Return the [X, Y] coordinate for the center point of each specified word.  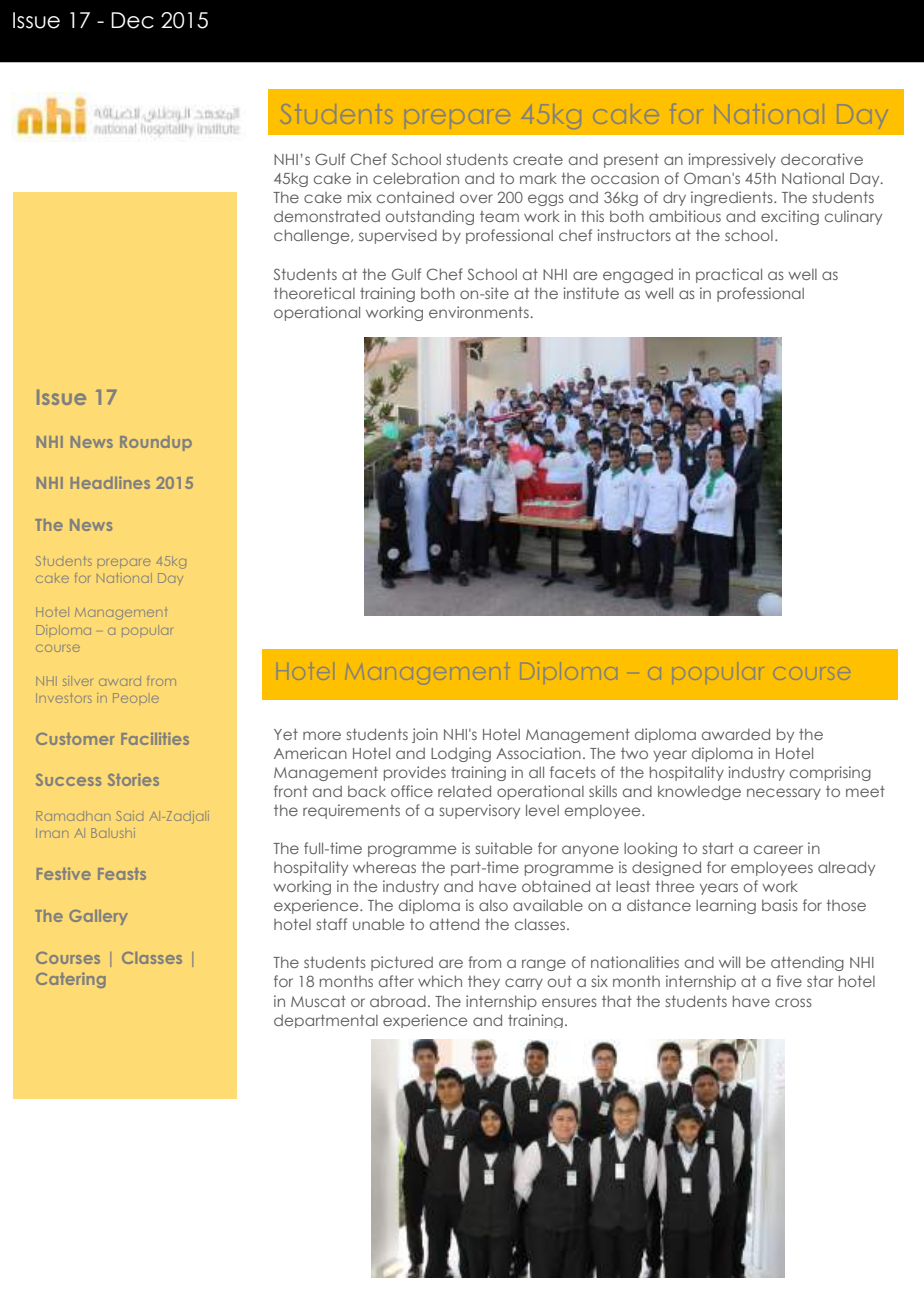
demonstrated [327, 216]
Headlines [110, 482]
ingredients [733, 198]
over [476, 198]
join [425, 735]
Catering [71, 980]
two [634, 753]
